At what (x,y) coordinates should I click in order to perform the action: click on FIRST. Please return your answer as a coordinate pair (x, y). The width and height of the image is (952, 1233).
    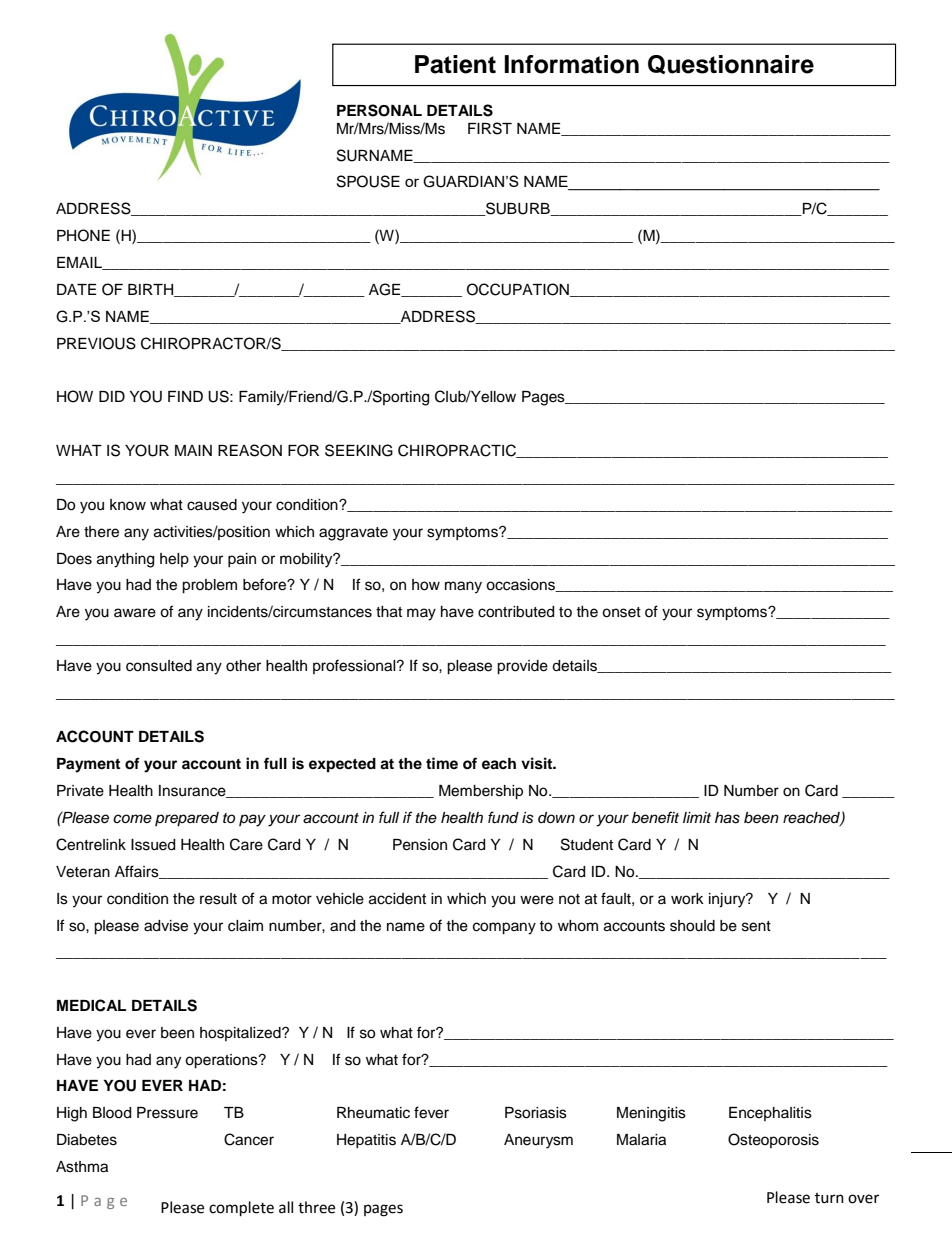
    Looking at the image, I should click on (490, 128).
